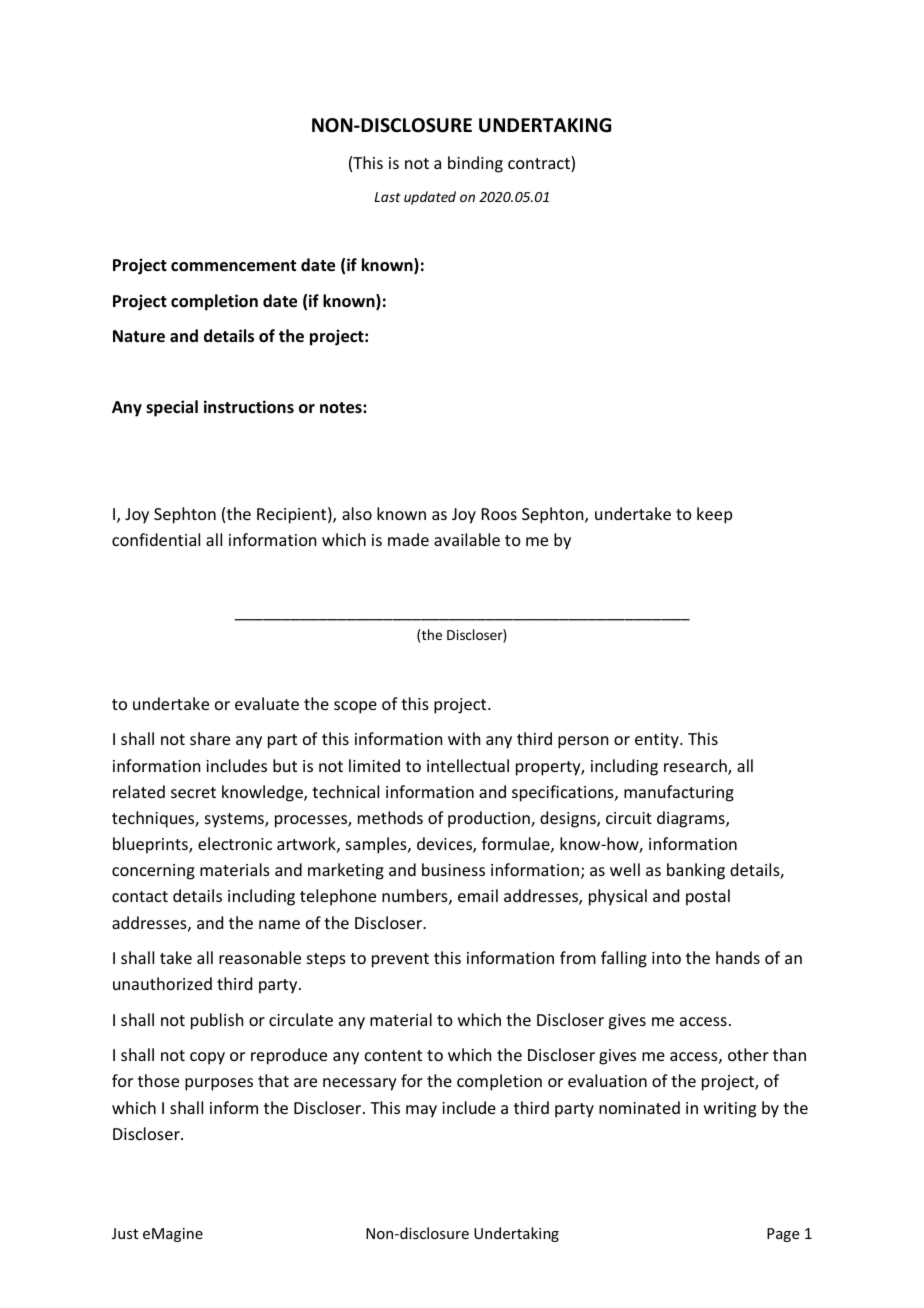 This document has width=924, height=1308. What do you see at coordinates (540, 164) in the document?
I see `contract` at bounding box center [540, 164].
